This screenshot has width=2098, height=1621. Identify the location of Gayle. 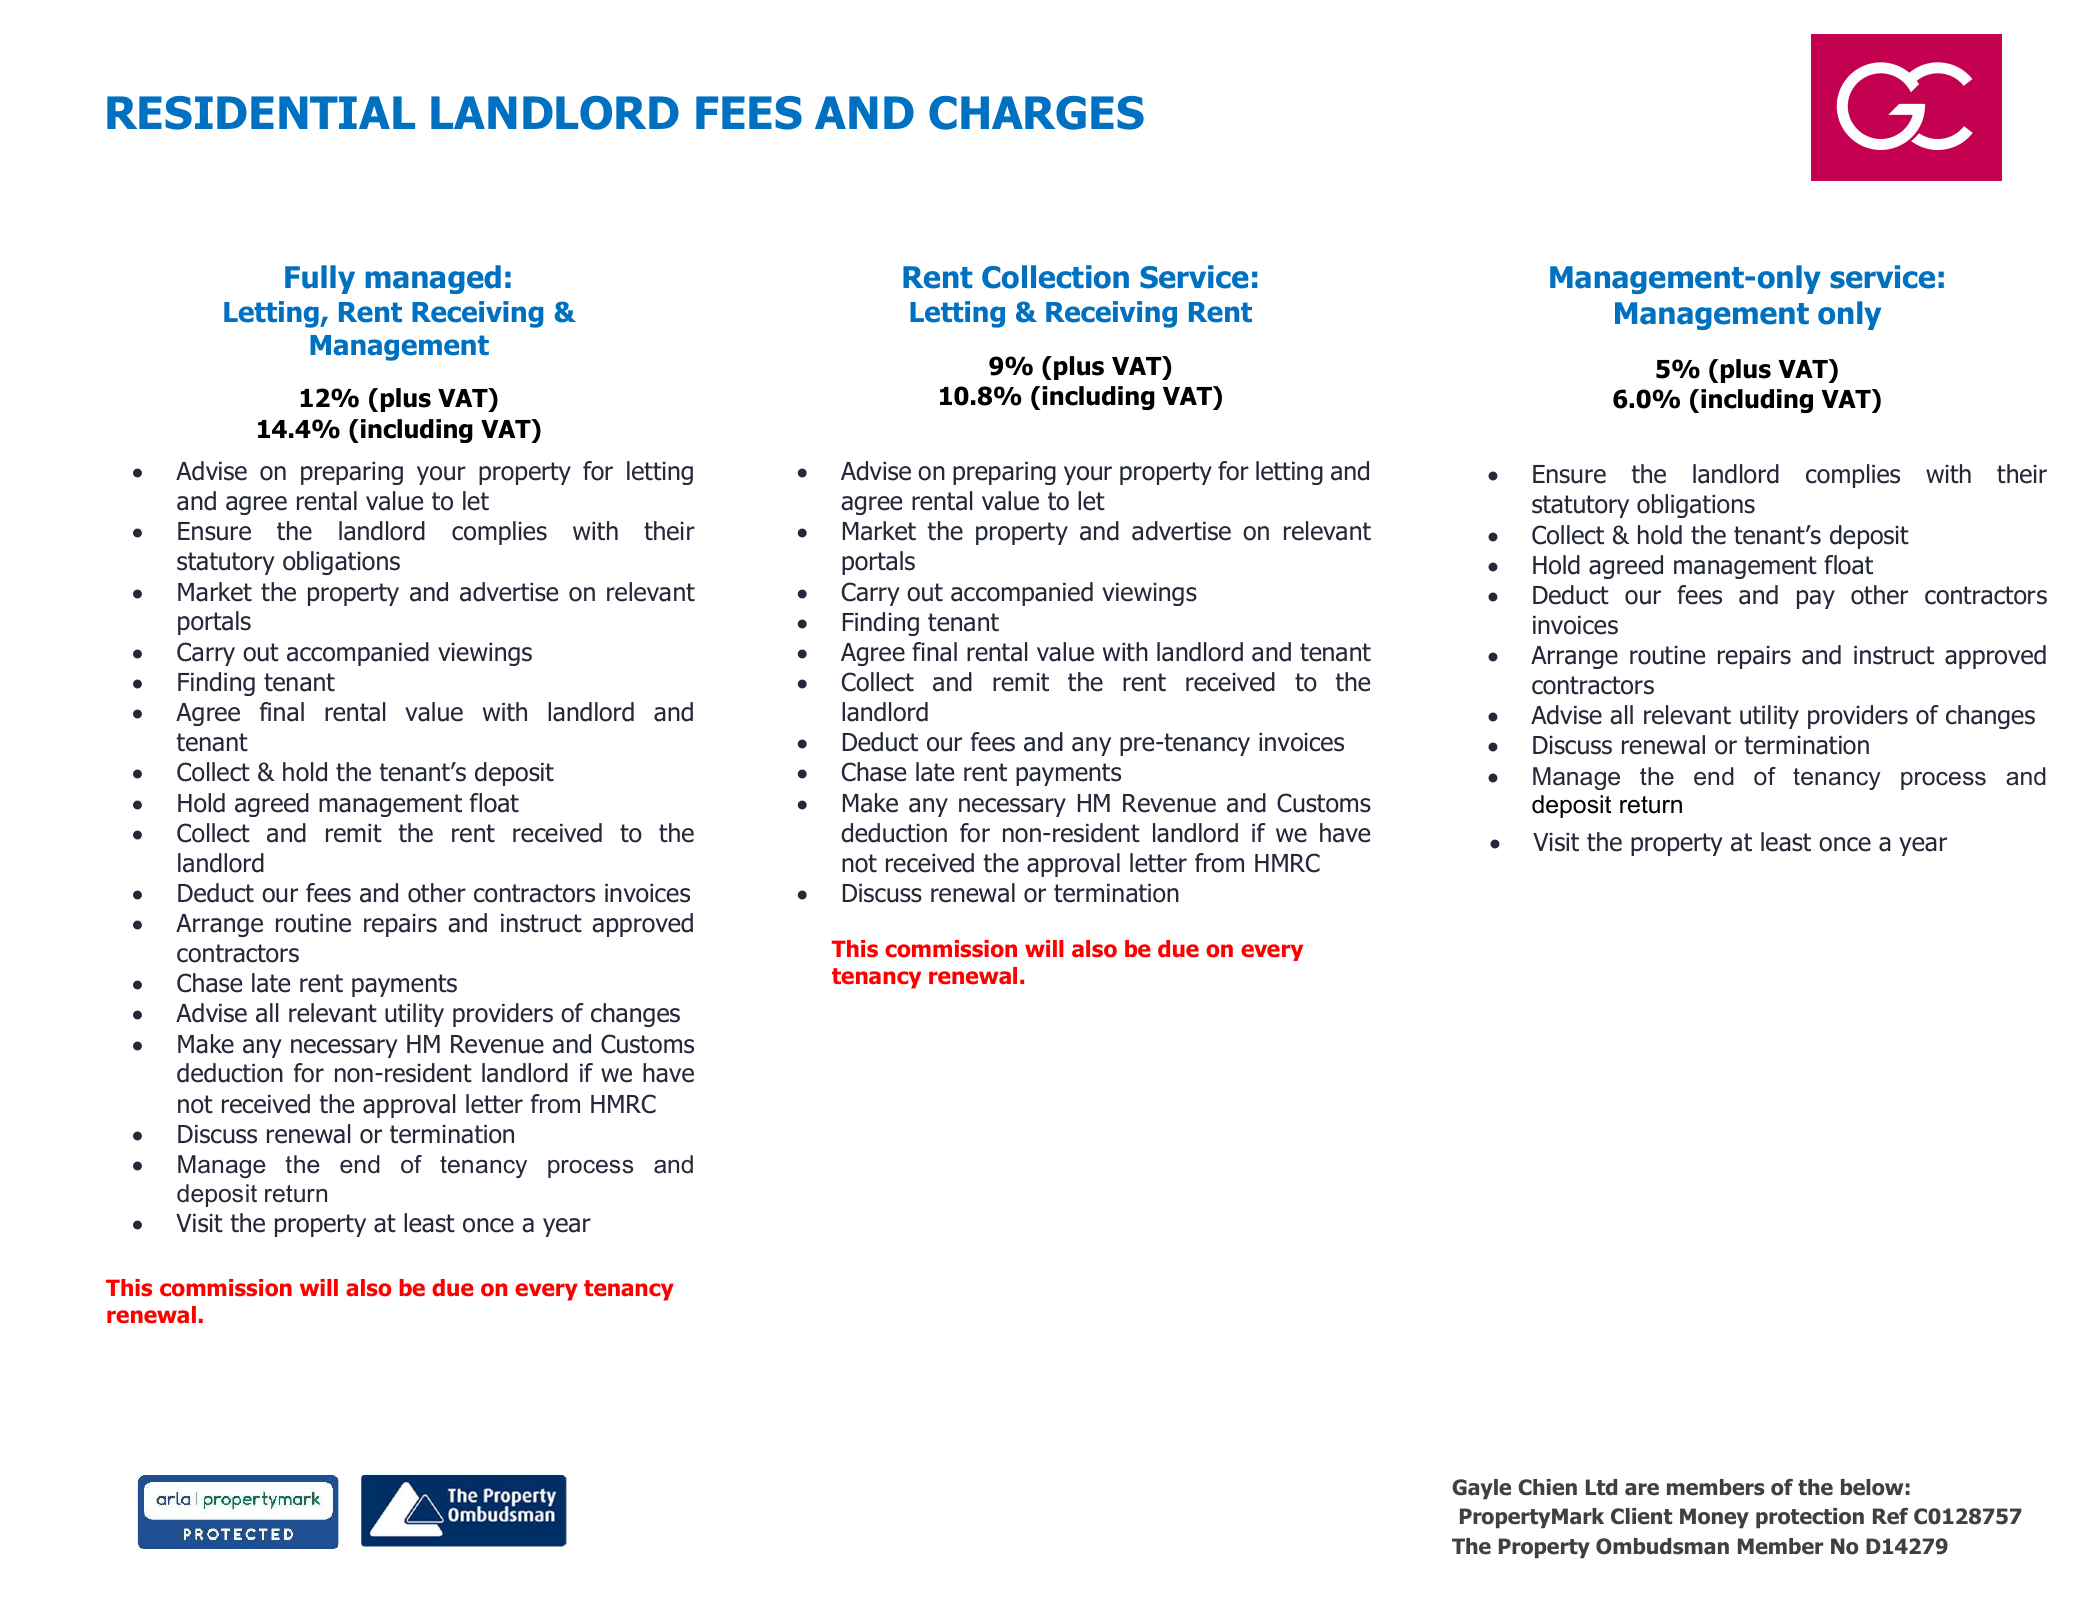
(1481, 1489).
